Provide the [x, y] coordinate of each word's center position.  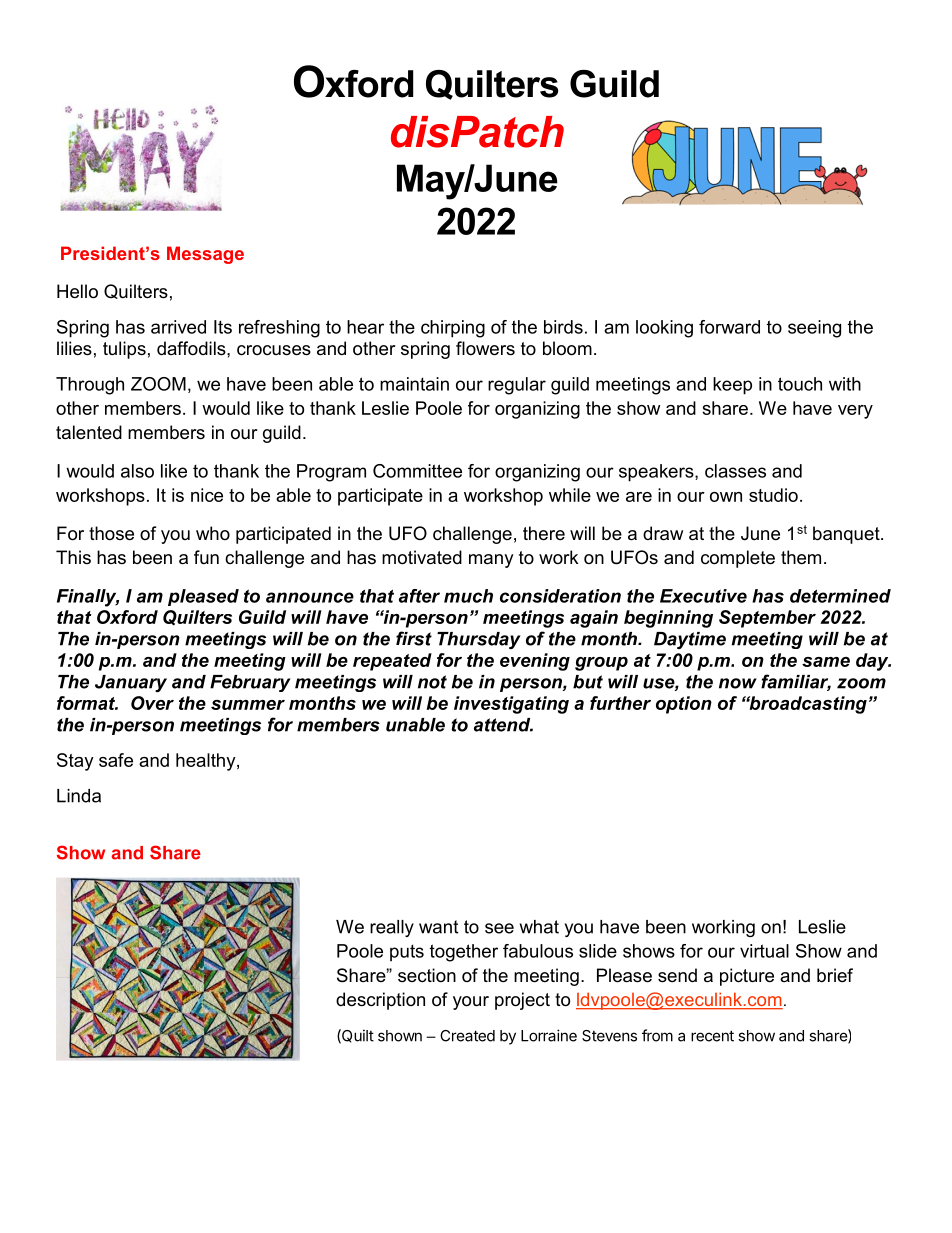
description [380, 1001]
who [213, 533]
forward [729, 327]
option [684, 705]
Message [205, 255]
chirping [453, 329]
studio [773, 495]
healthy [207, 762]
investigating [511, 705]
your [471, 1003]
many [491, 561]
